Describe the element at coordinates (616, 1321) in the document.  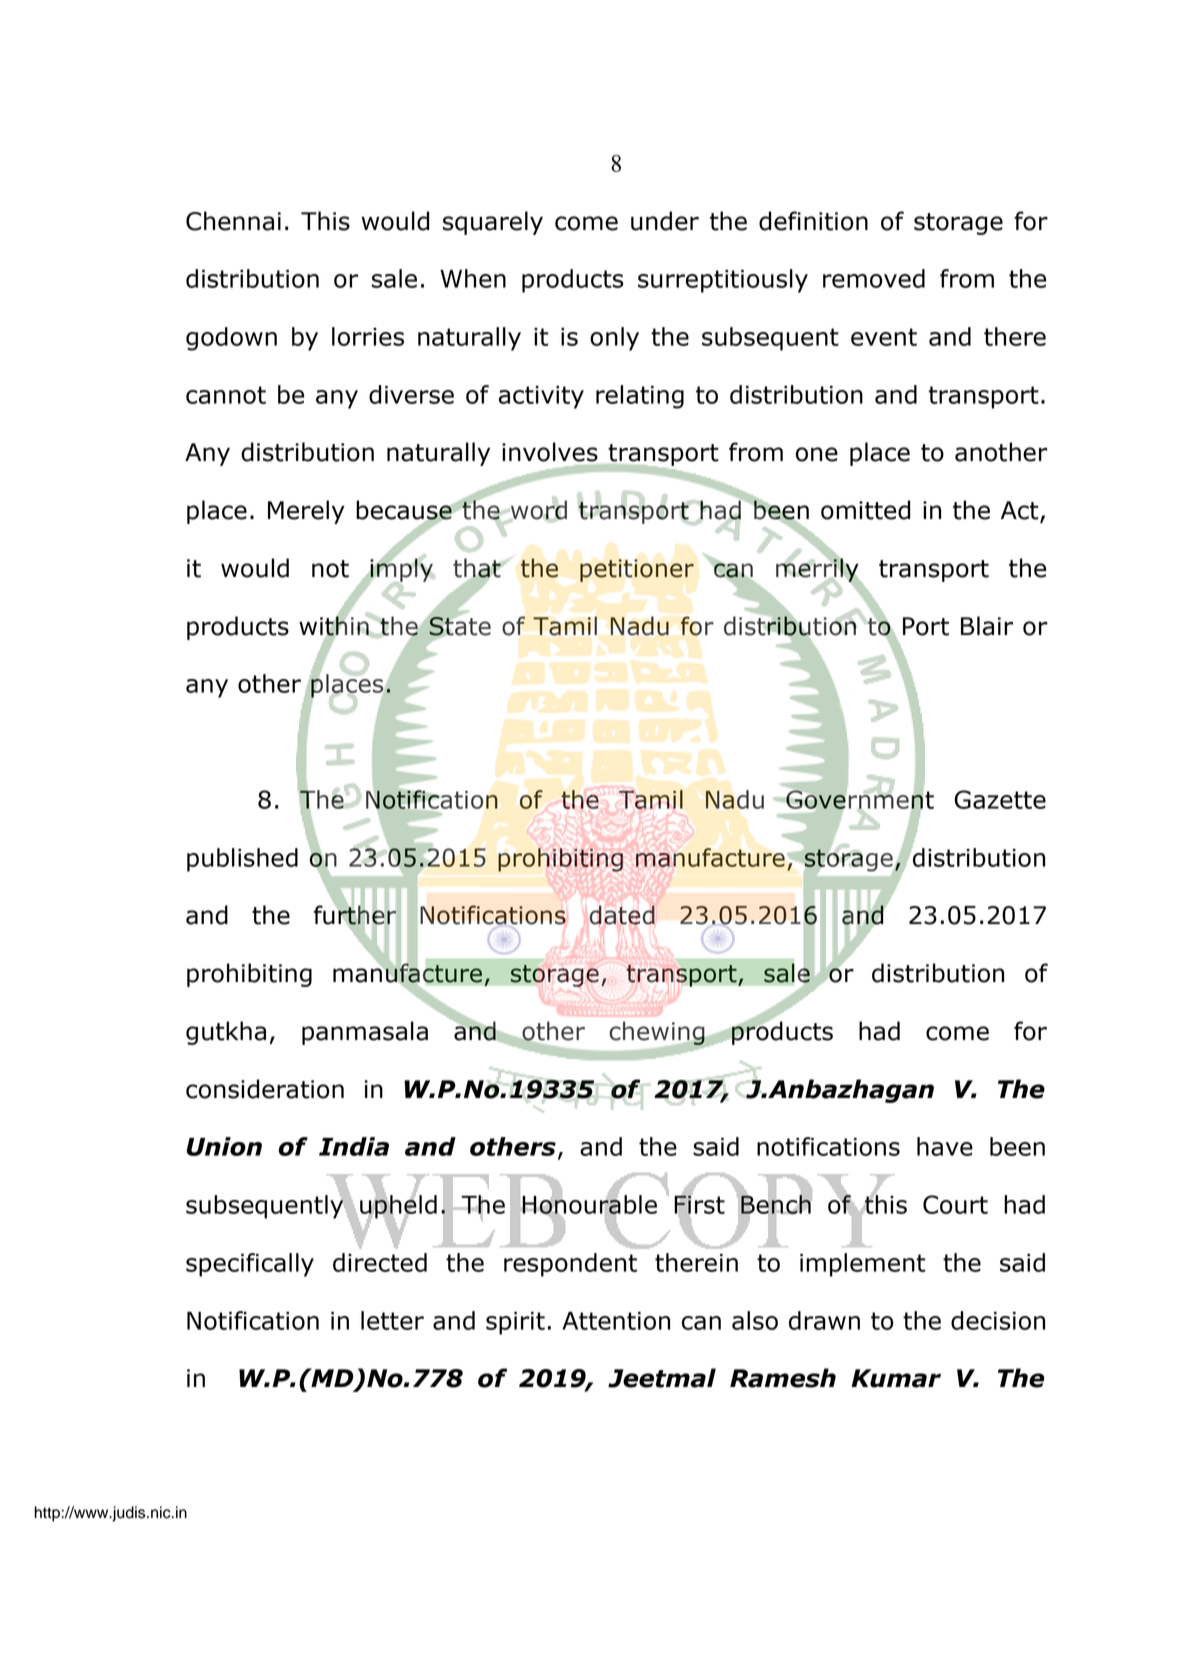
I see `Attention` at that location.
